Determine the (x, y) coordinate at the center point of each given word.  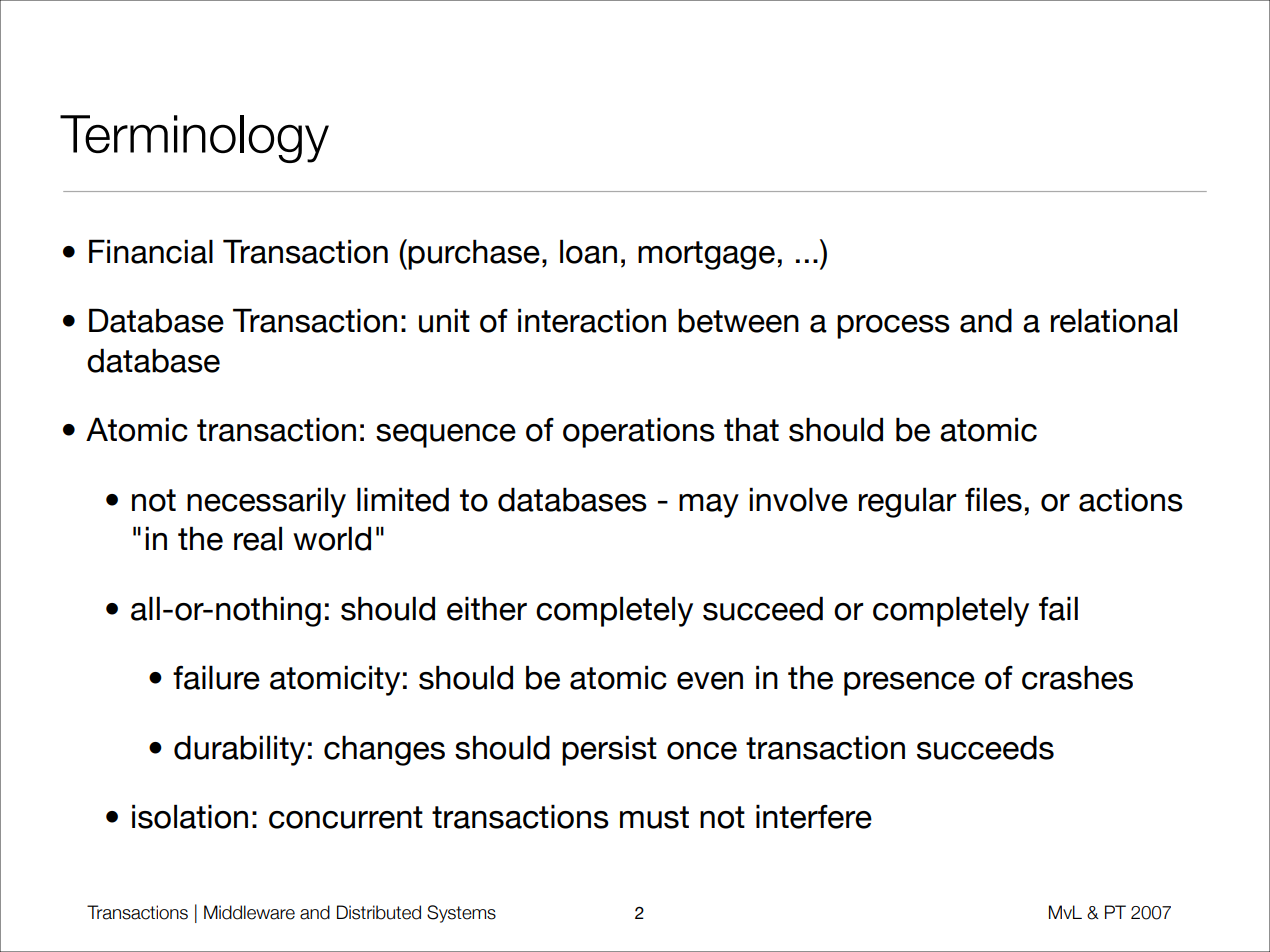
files (993, 499)
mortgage (706, 255)
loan (588, 251)
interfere (814, 816)
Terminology (194, 139)
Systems (461, 914)
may (709, 506)
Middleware (249, 912)
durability (239, 750)
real (258, 538)
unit (444, 320)
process (893, 327)
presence (909, 684)
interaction (592, 320)
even (710, 681)
